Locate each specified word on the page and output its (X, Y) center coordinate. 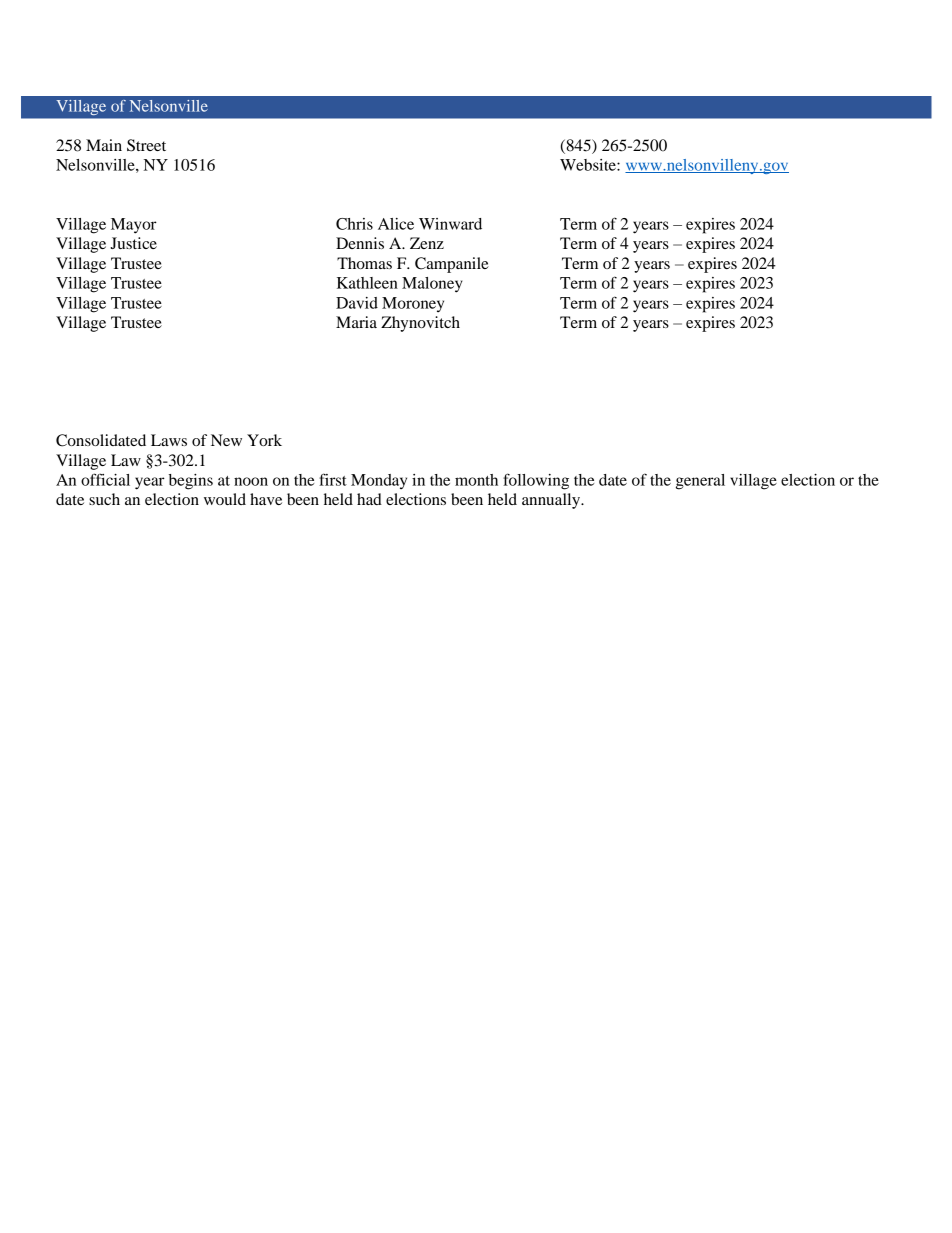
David (357, 303)
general (700, 482)
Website (589, 165)
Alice (396, 224)
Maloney (432, 285)
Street (146, 145)
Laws (169, 440)
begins (191, 482)
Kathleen (367, 283)
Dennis (360, 243)
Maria (356, 322)
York (264, 440)
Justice (133, 243)
